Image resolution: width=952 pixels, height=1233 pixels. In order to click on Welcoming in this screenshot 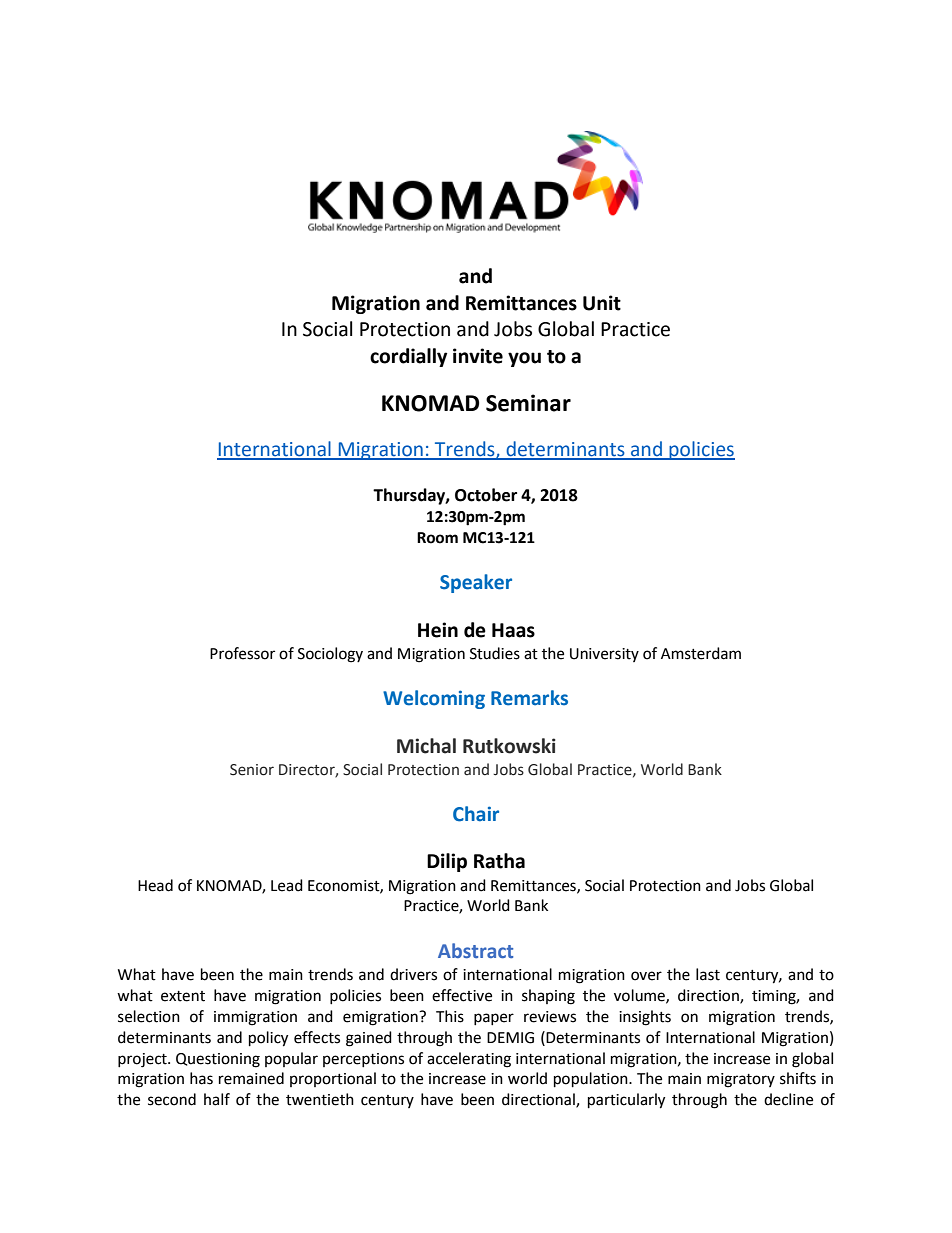, I will do `click(434, 699)`.
